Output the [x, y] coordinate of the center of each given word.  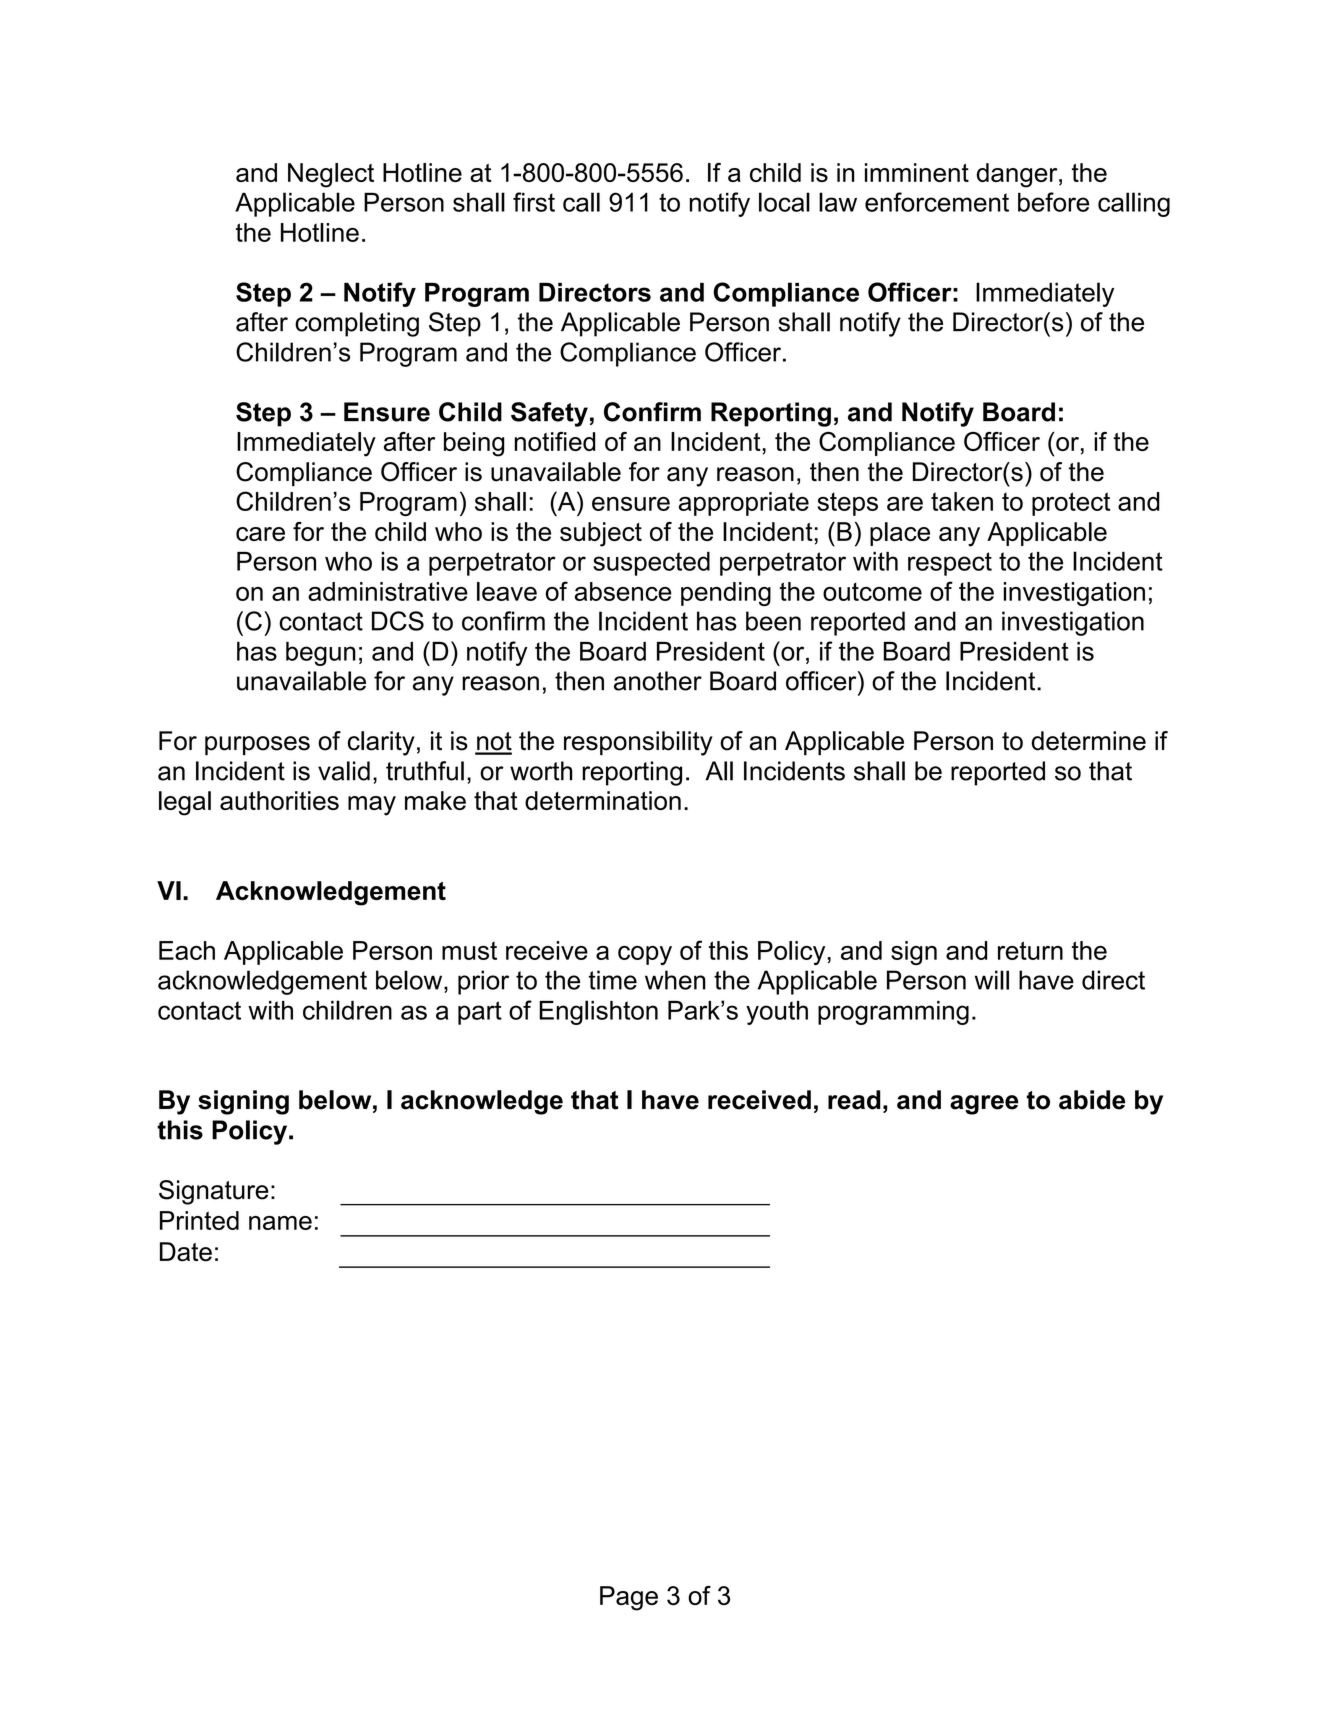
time [613, 980]
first [534, 202]
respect [950, 564]
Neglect [331, 175]
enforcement [937, 202]
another [658, 681]
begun [321, 654]
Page [629, 1598]
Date [186, 1252]
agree [984, 1105]
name [280, 1223]
